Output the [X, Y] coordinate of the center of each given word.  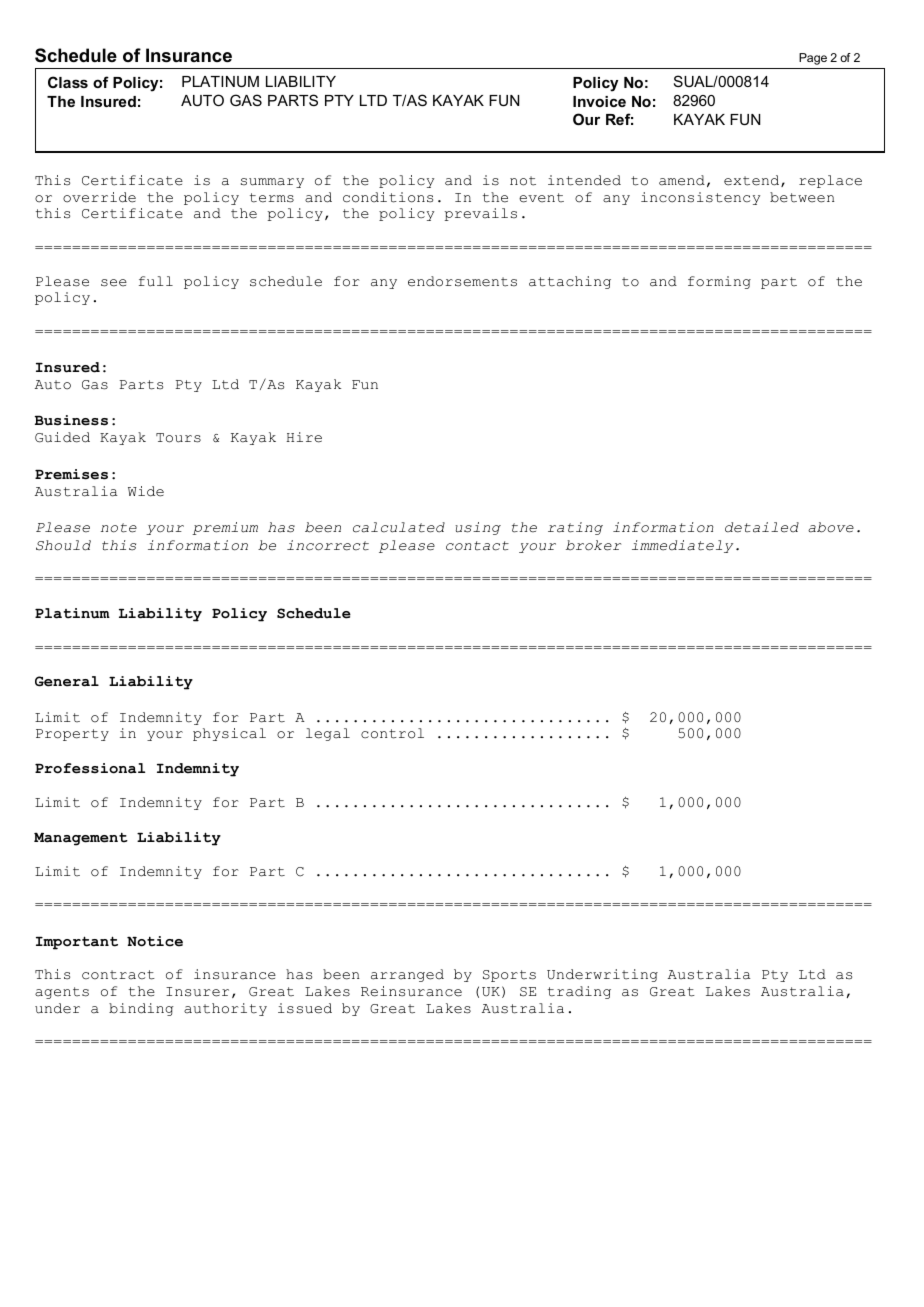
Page [813, 59]
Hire [304, 437]
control [392, 733]
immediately [682, 546]
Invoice [599, 101]
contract [118, 975]
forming [719, 282]
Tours [178, 438]
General [67, 681]
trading [579, 992]
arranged [407, 975]
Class [68, 82]
